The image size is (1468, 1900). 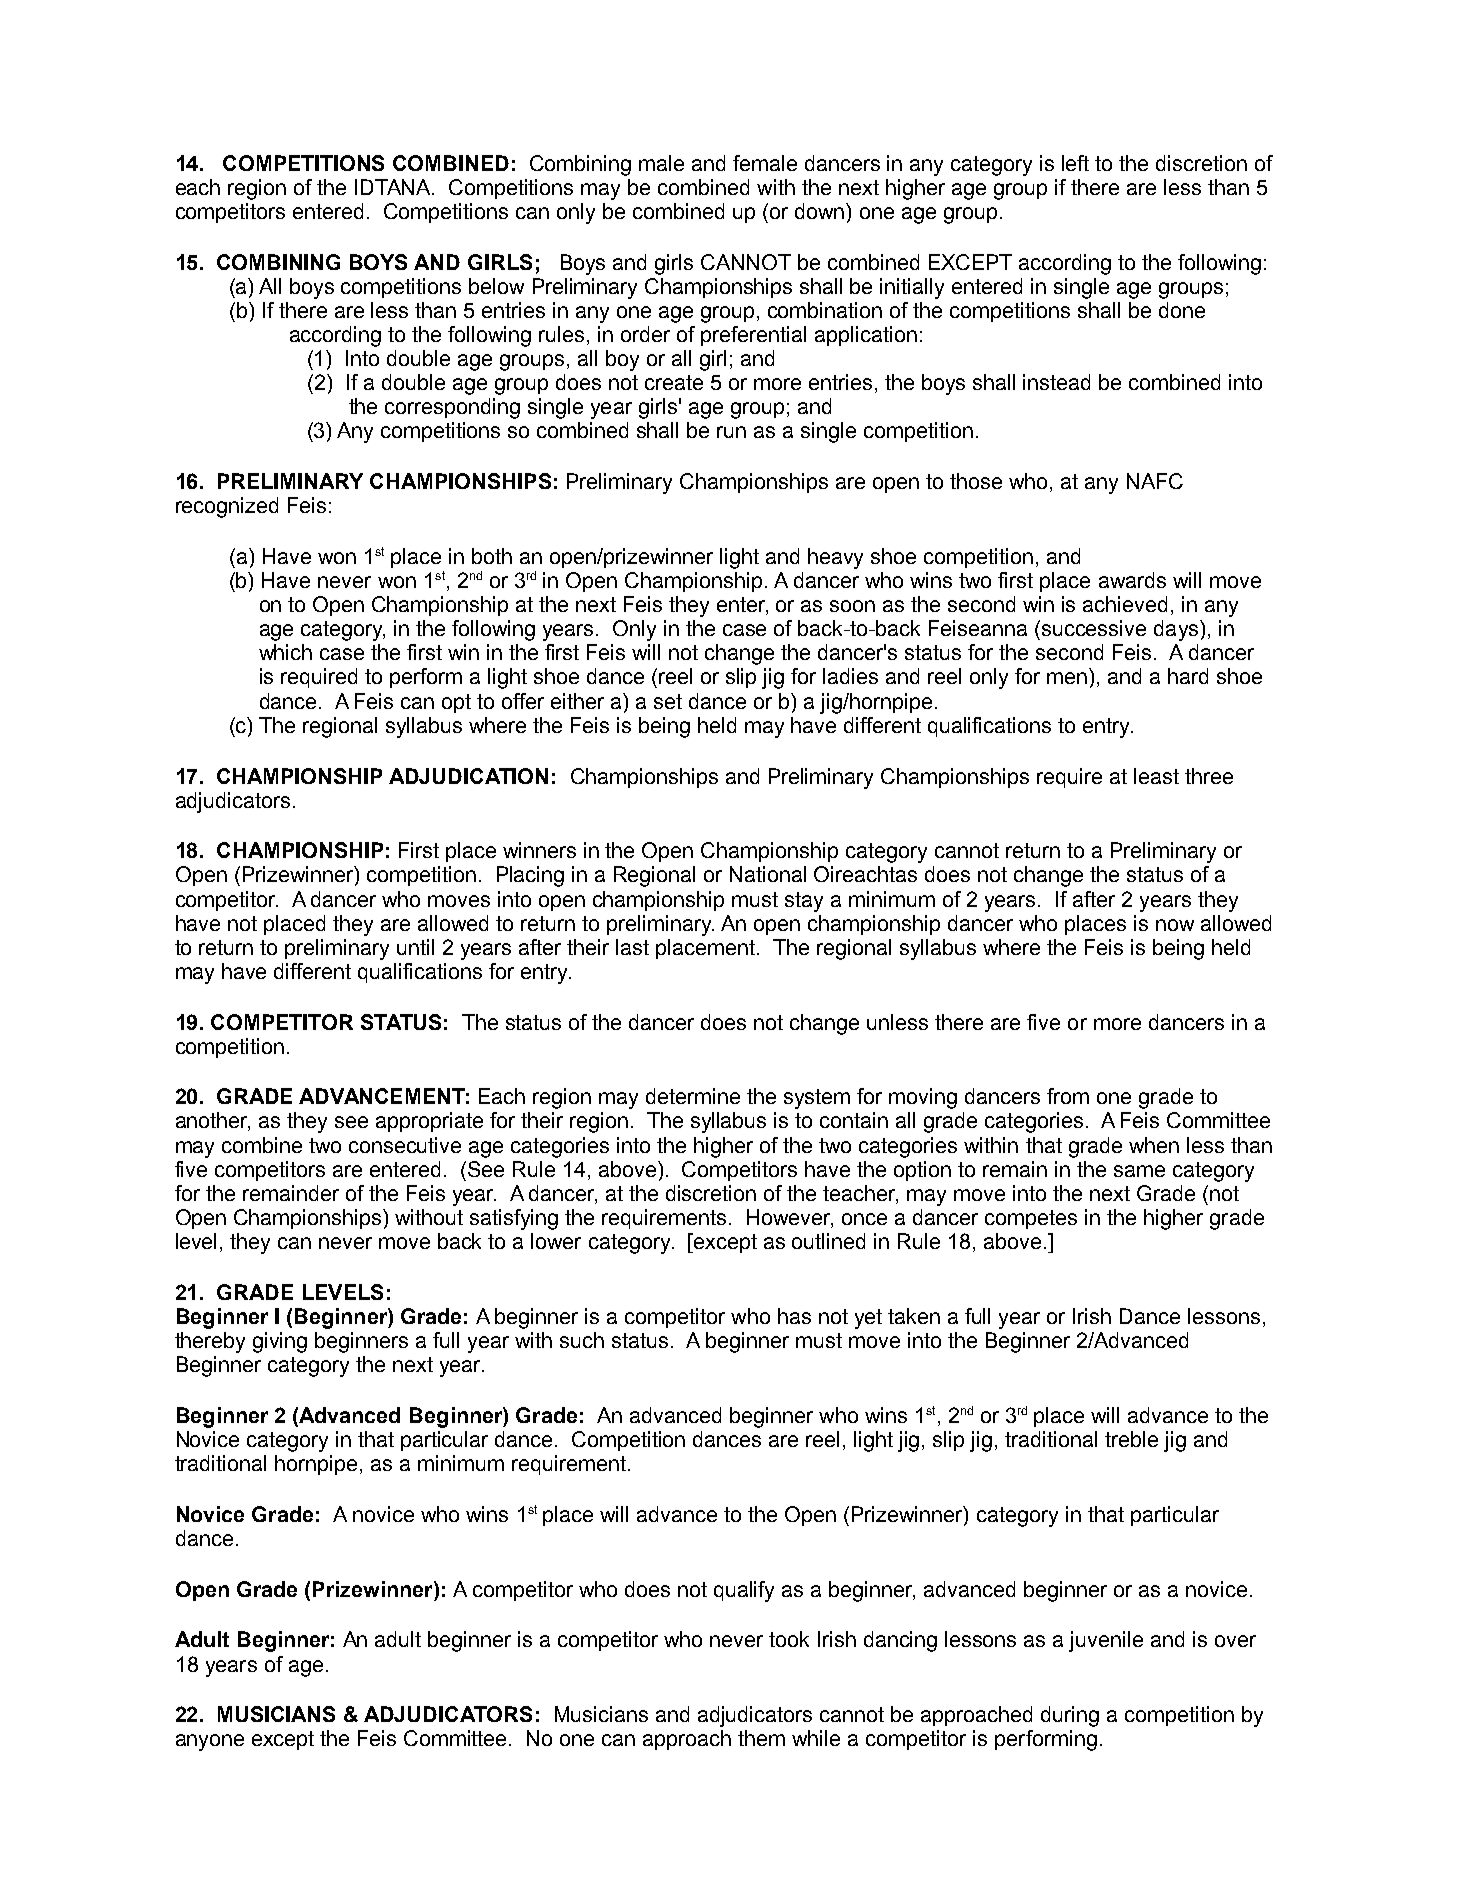 What do you see at coordinates (761, 1738) in the screenshot?
I see `them` at bounding box center [761, 1738].
